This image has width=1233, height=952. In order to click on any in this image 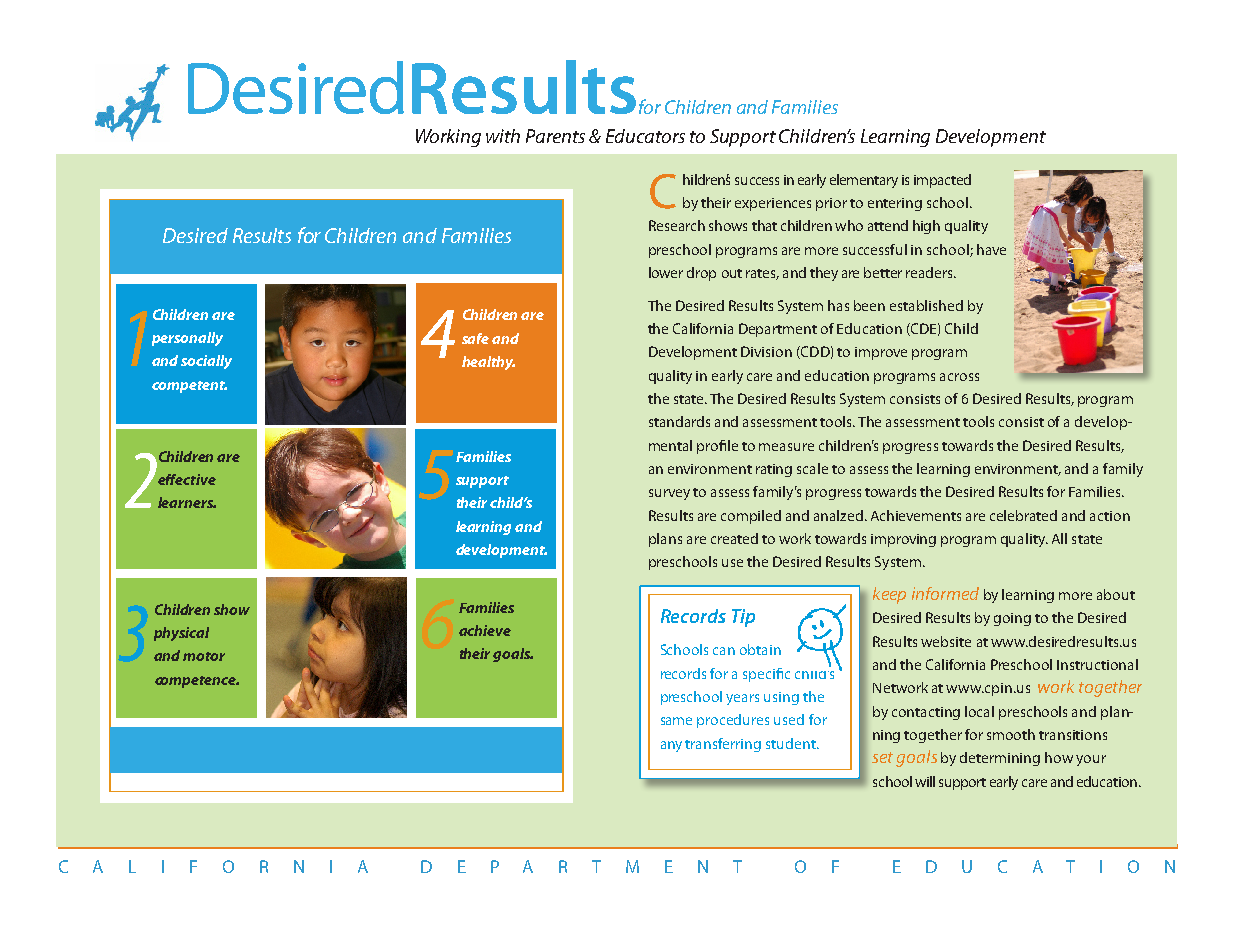, I will do `click(671, 746)`.
